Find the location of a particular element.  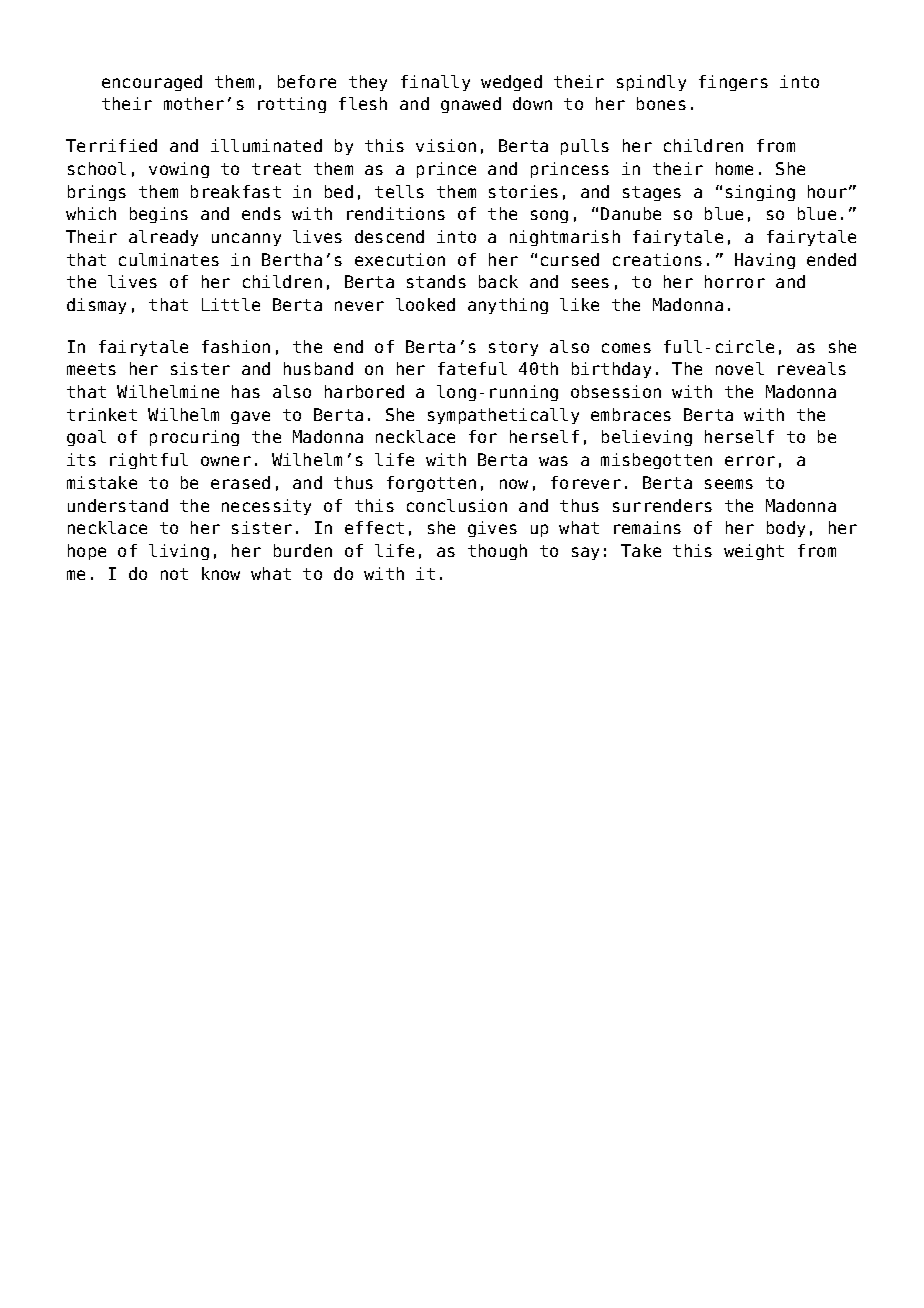

fashion is located at coordinates (236, 346).
